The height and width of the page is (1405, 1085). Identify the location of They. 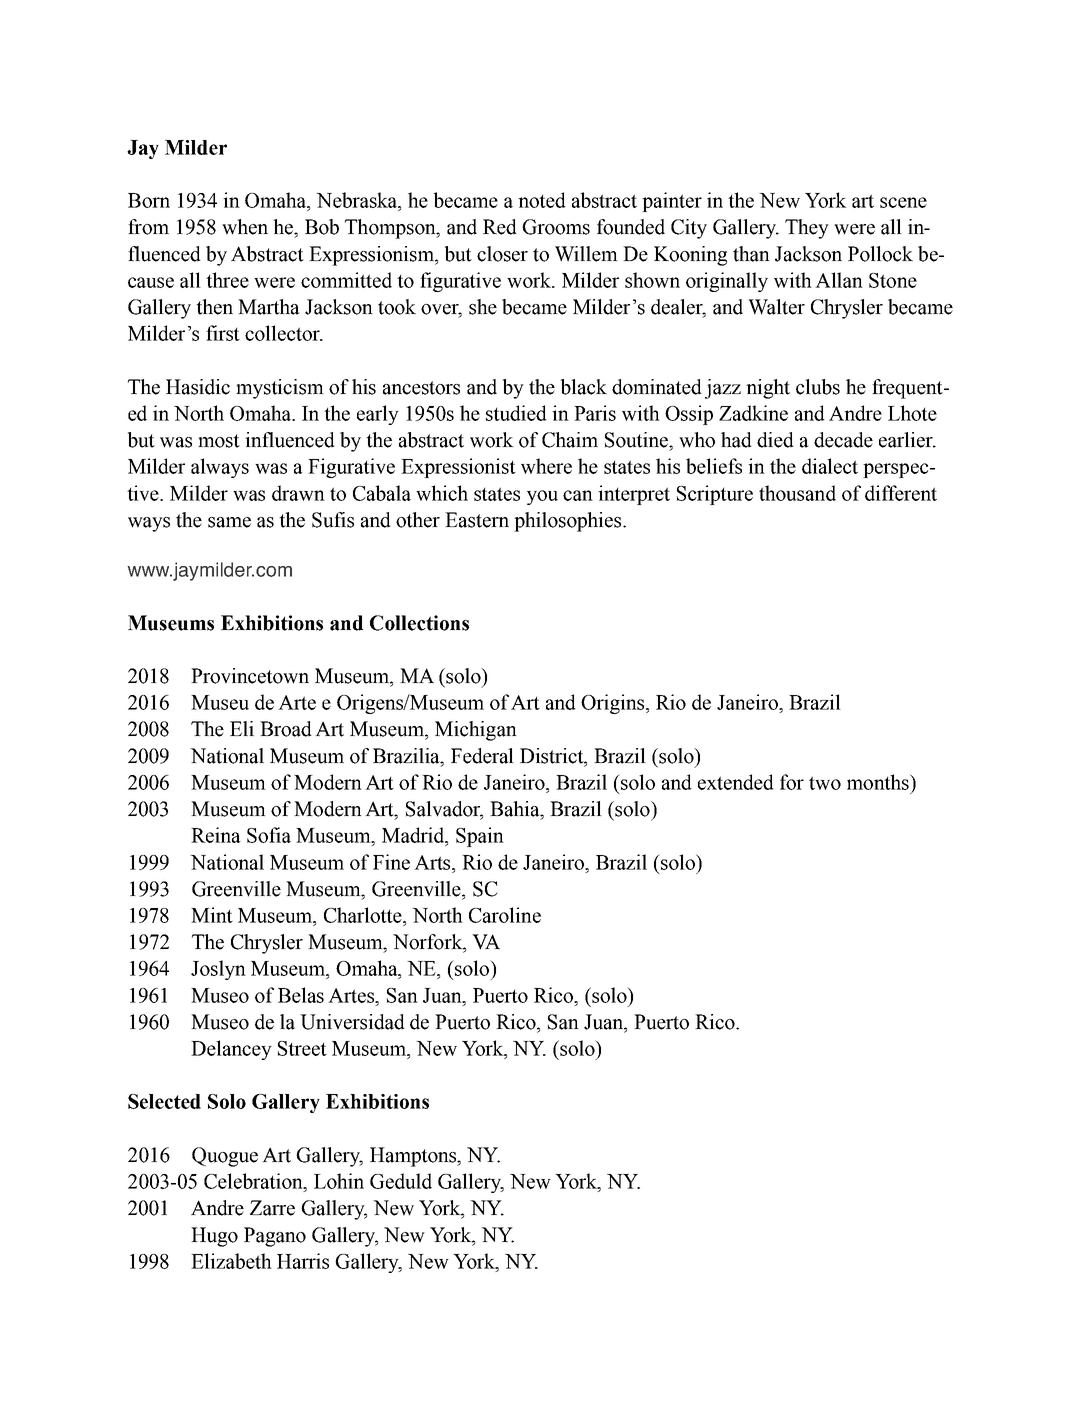
(807, 229).
